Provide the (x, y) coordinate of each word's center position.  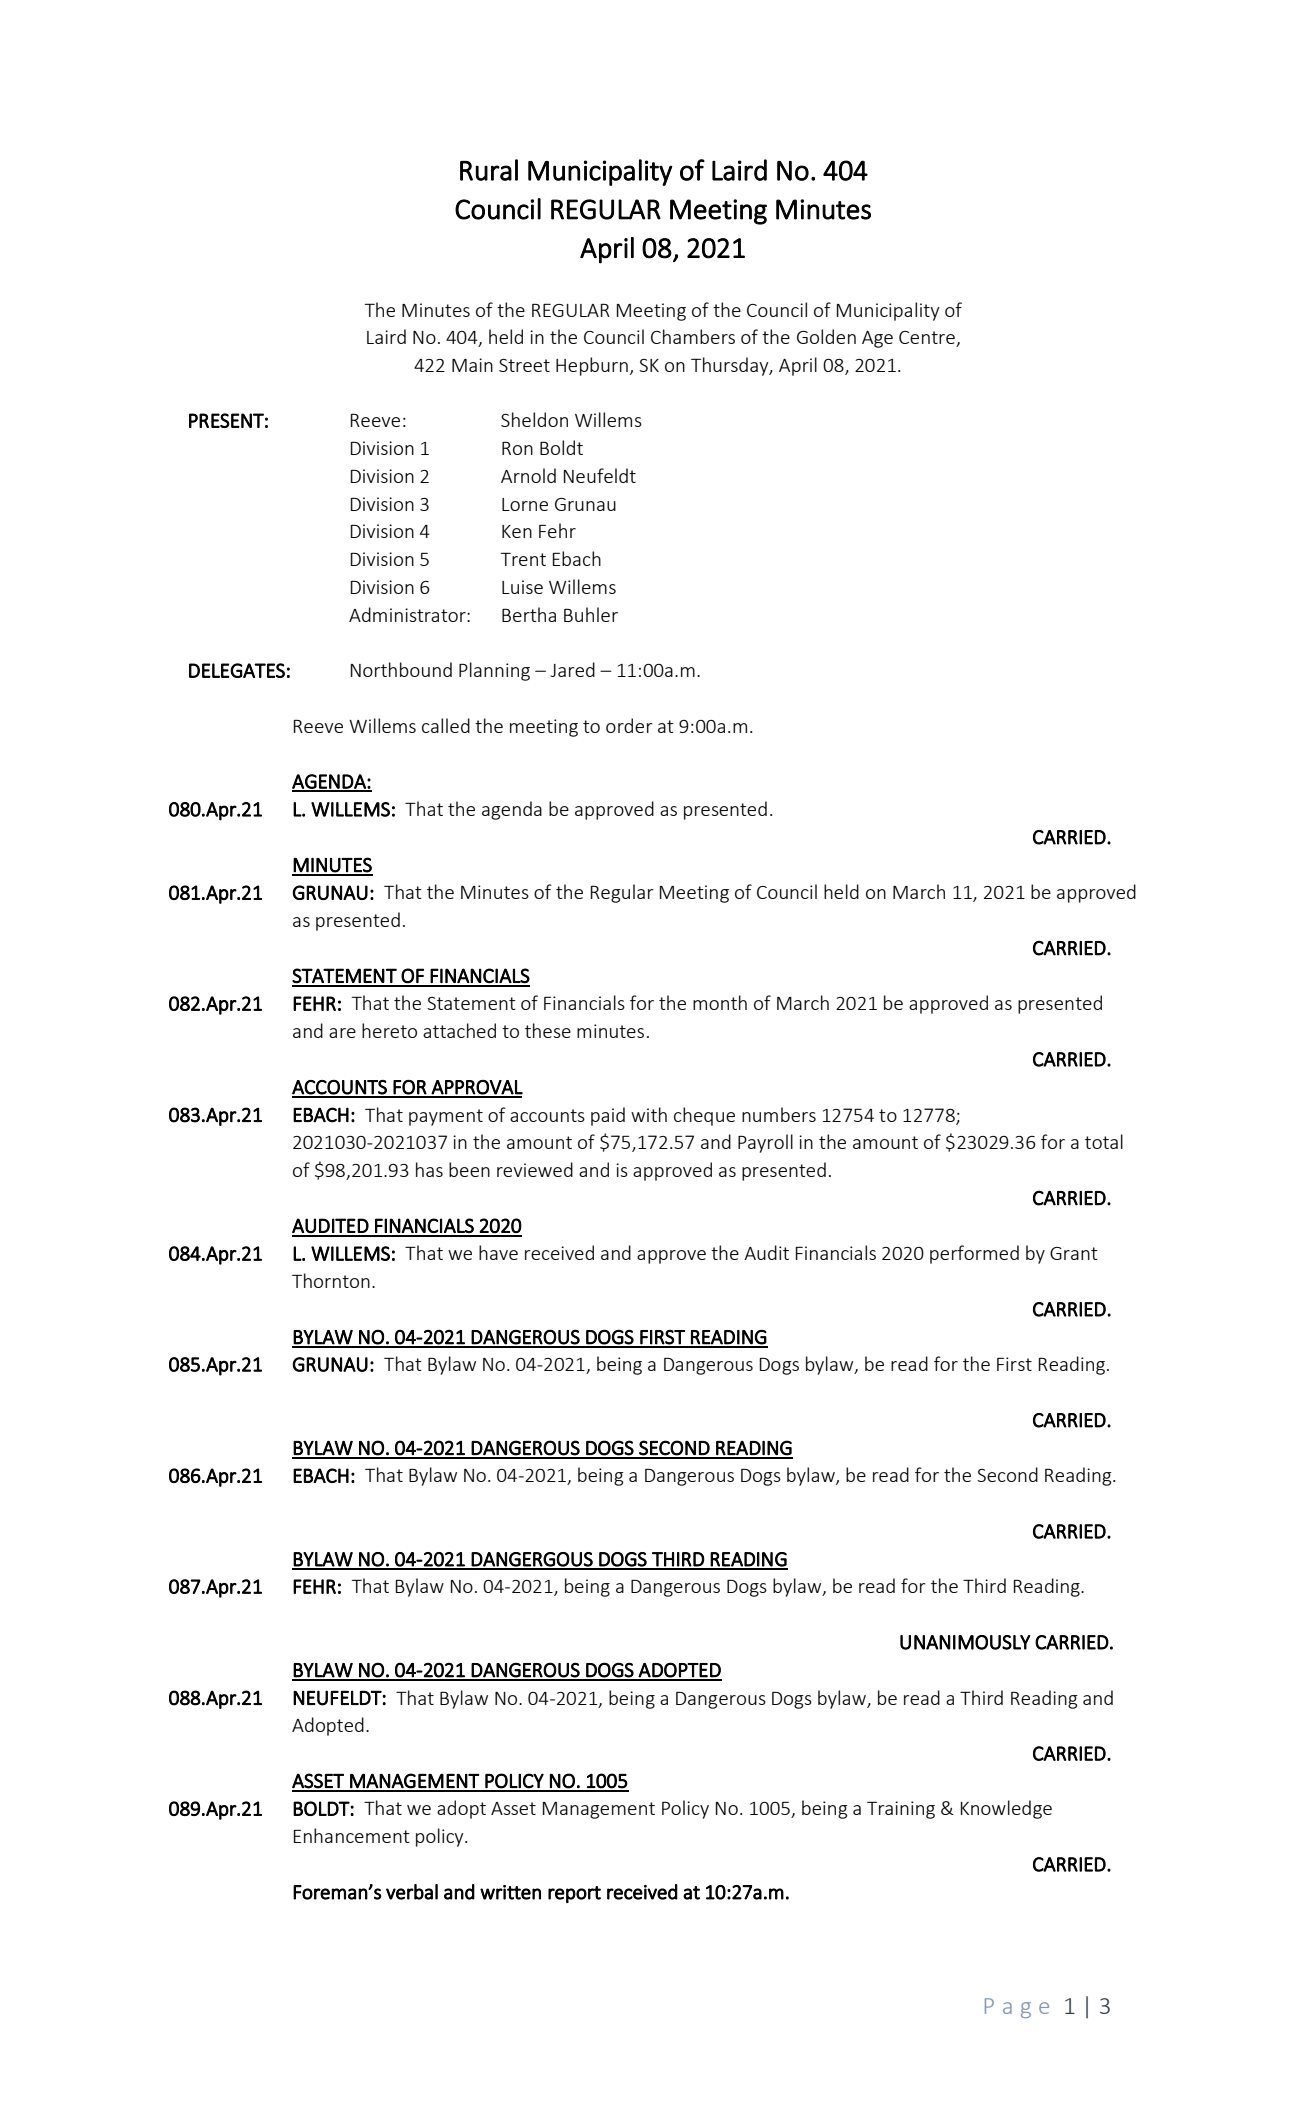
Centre (928, 339)
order (629, 725)
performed (974, 1254)
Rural (489, 170)
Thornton (331, 1280)
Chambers (693, 336)
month (720, 1002)
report (574, 1894)
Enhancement (352, 1835)
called (446, 725)
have (498, 1252)
